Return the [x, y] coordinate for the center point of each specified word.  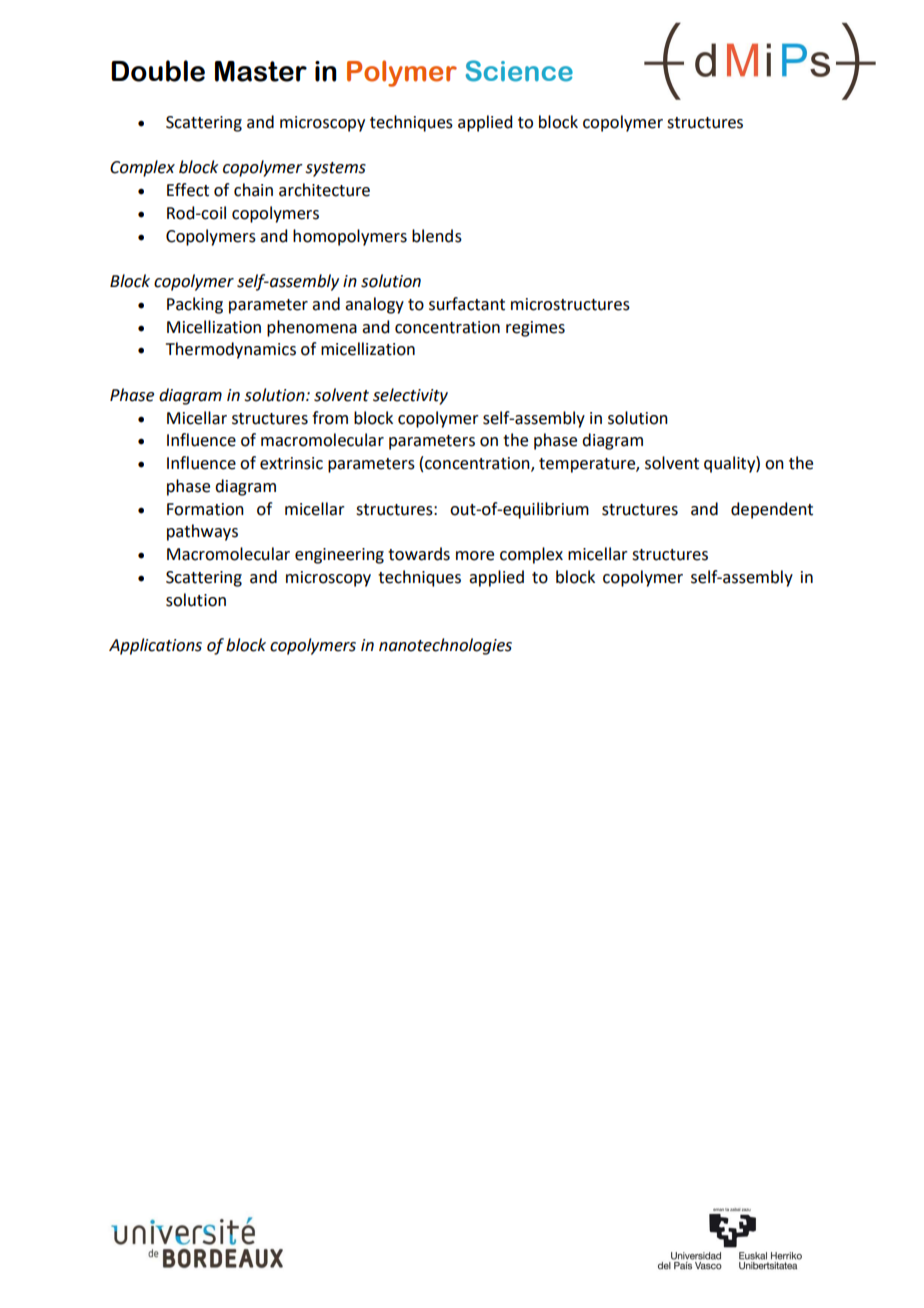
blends [437, 236]
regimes [535, 329]
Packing [195, 305]
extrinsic [291, 463]
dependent [772, 510]
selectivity [410, 396]
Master [261, 71]
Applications [155, 646]
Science [519, 71]
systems [336, 169]
